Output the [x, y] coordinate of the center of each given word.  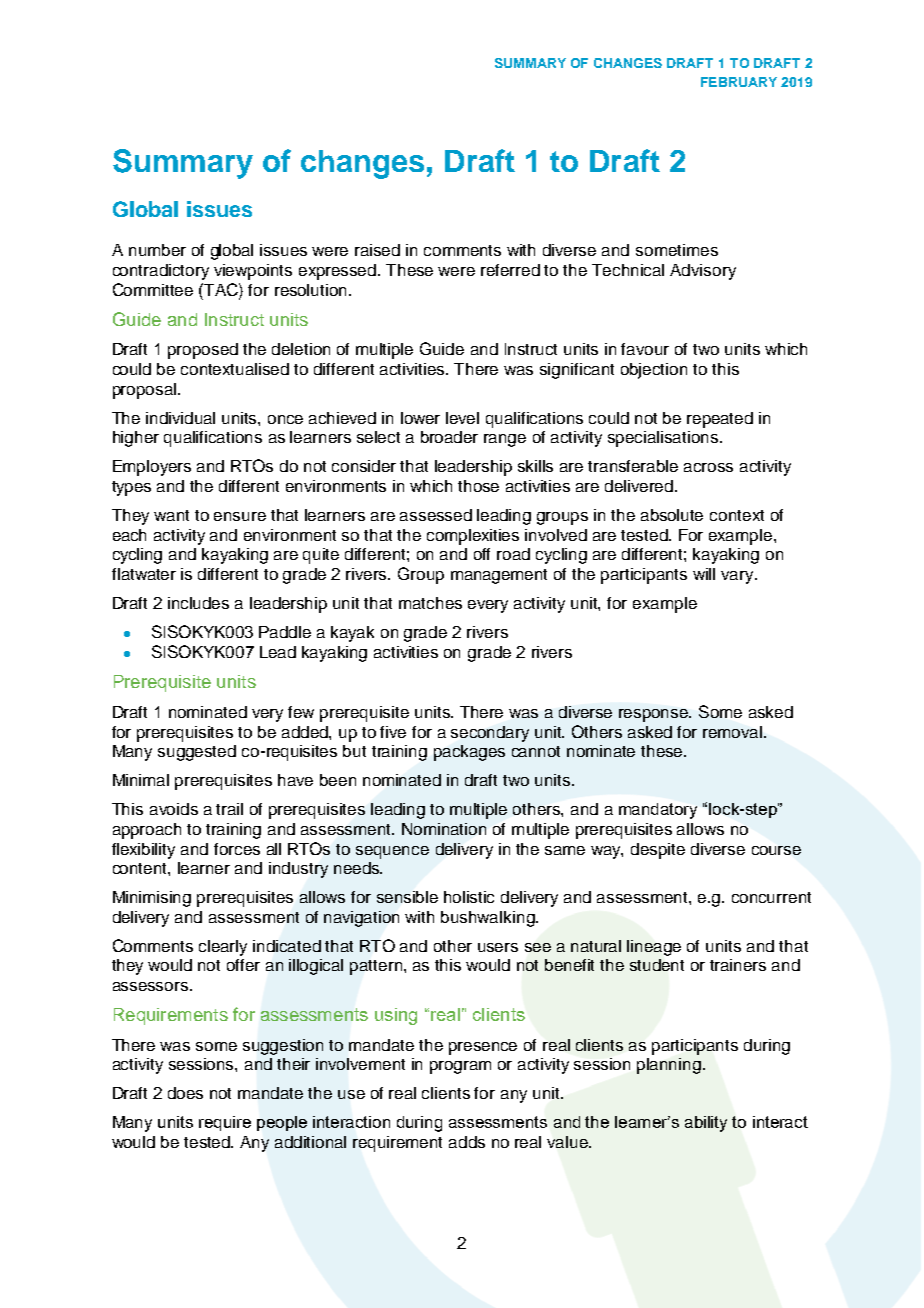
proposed [203, 351]
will [704, 574]
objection [654, 371]
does [185, 1093]
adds [467, 1142]
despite [658, 851]
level [462, 418]
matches [430, 603]
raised [377, 250]
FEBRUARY [739, 82]
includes [198, 603]
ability [706, 1124]
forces [237, 849]
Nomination [444, 829]
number [157, 250]
